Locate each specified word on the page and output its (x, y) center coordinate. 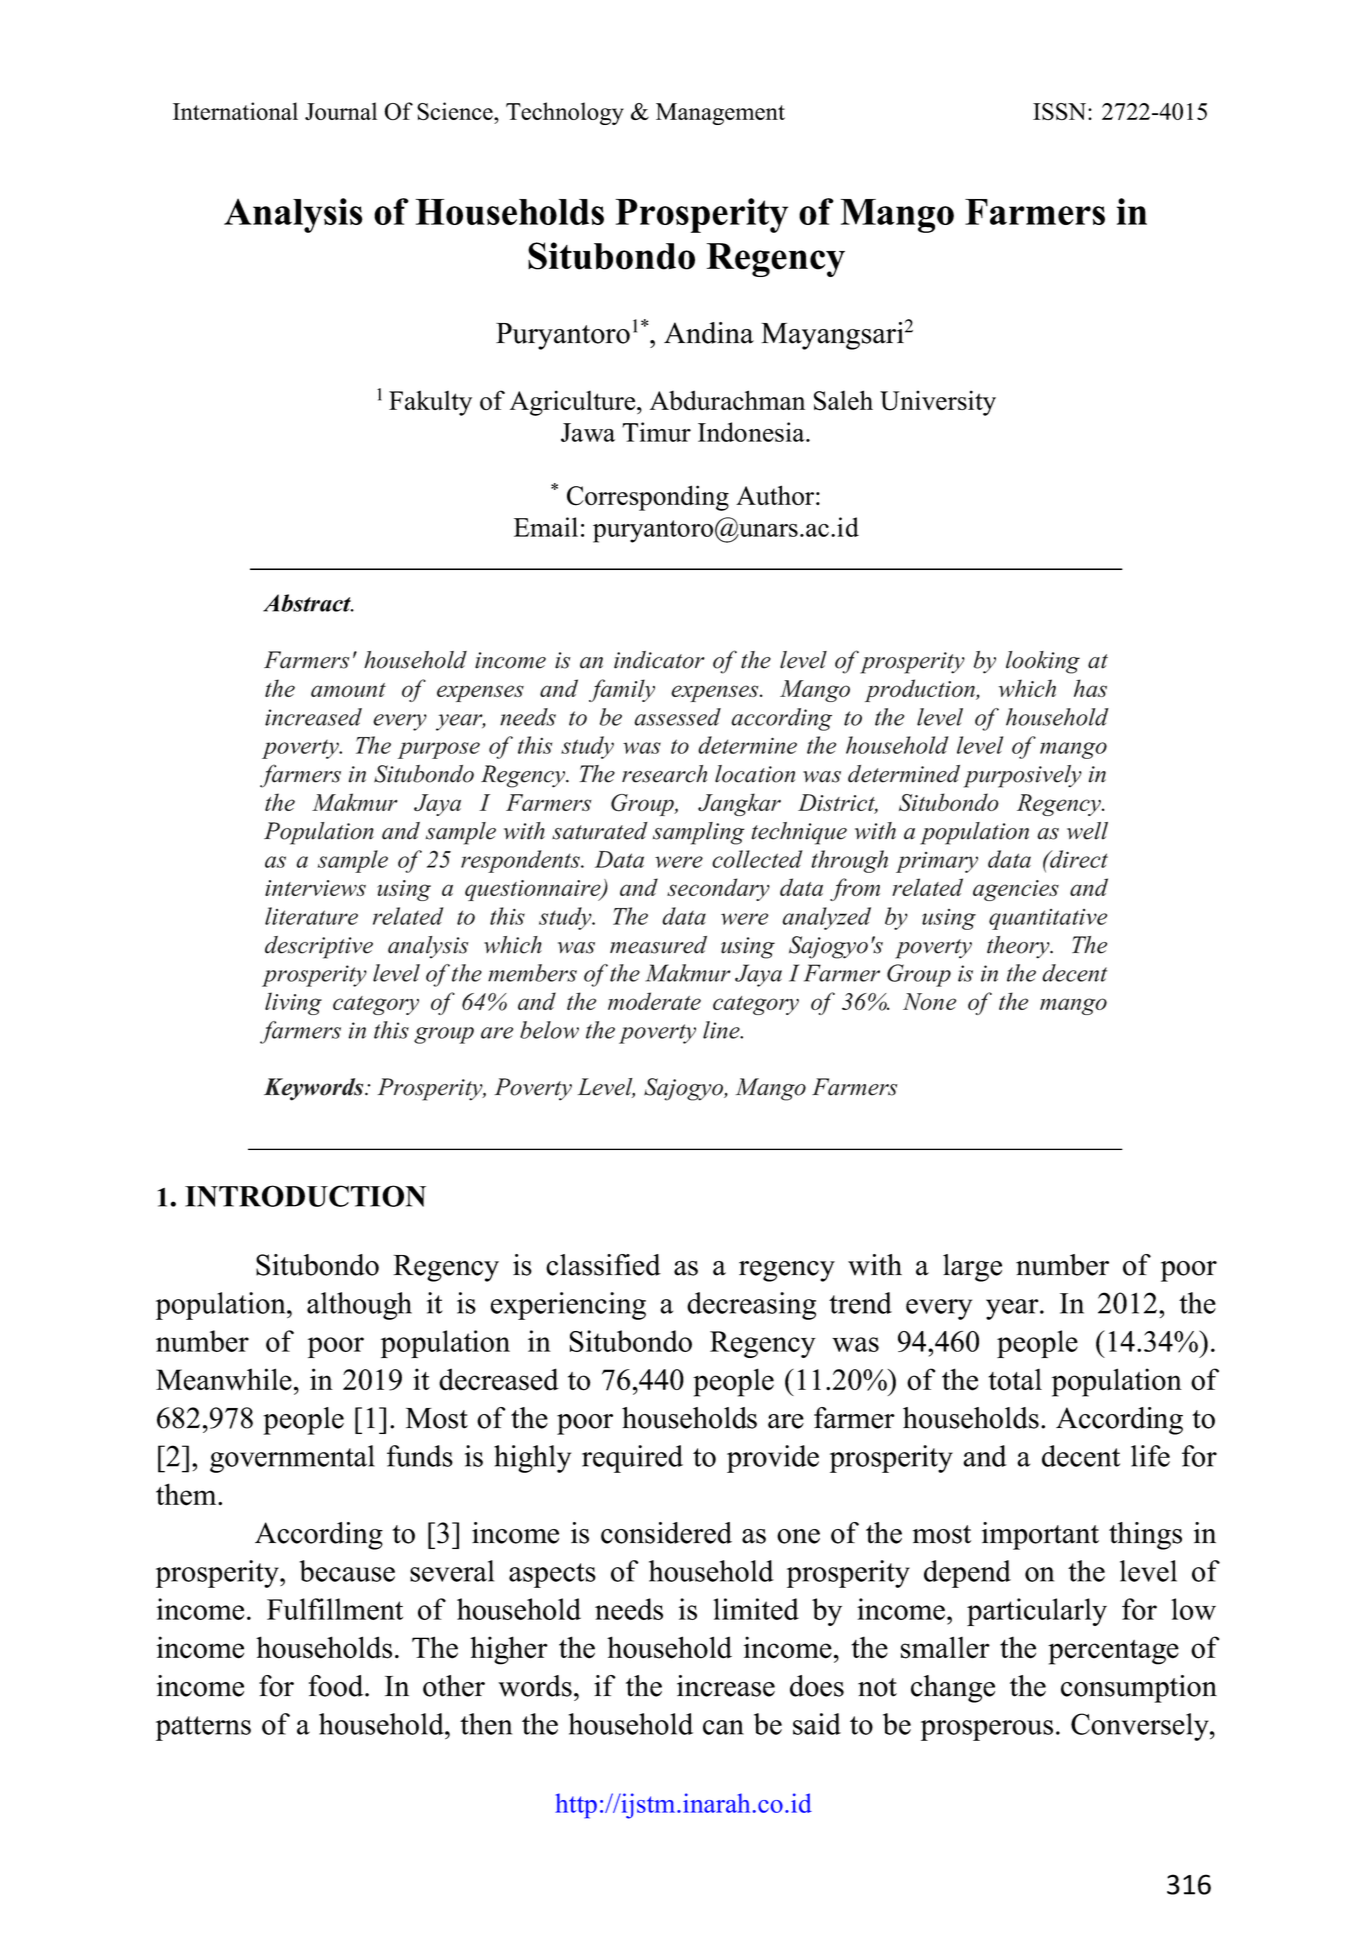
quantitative (1048, 919)
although (359, 1306)
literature (311, 916)
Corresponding (648, 498)
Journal (341, 111)
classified (603, 1265)
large (972, 1268)
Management (720, 114)
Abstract (308, 603)
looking (1043, 662)
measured (658, 945)
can (723, 1727)
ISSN (1061, 112)
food (337, 1686)
